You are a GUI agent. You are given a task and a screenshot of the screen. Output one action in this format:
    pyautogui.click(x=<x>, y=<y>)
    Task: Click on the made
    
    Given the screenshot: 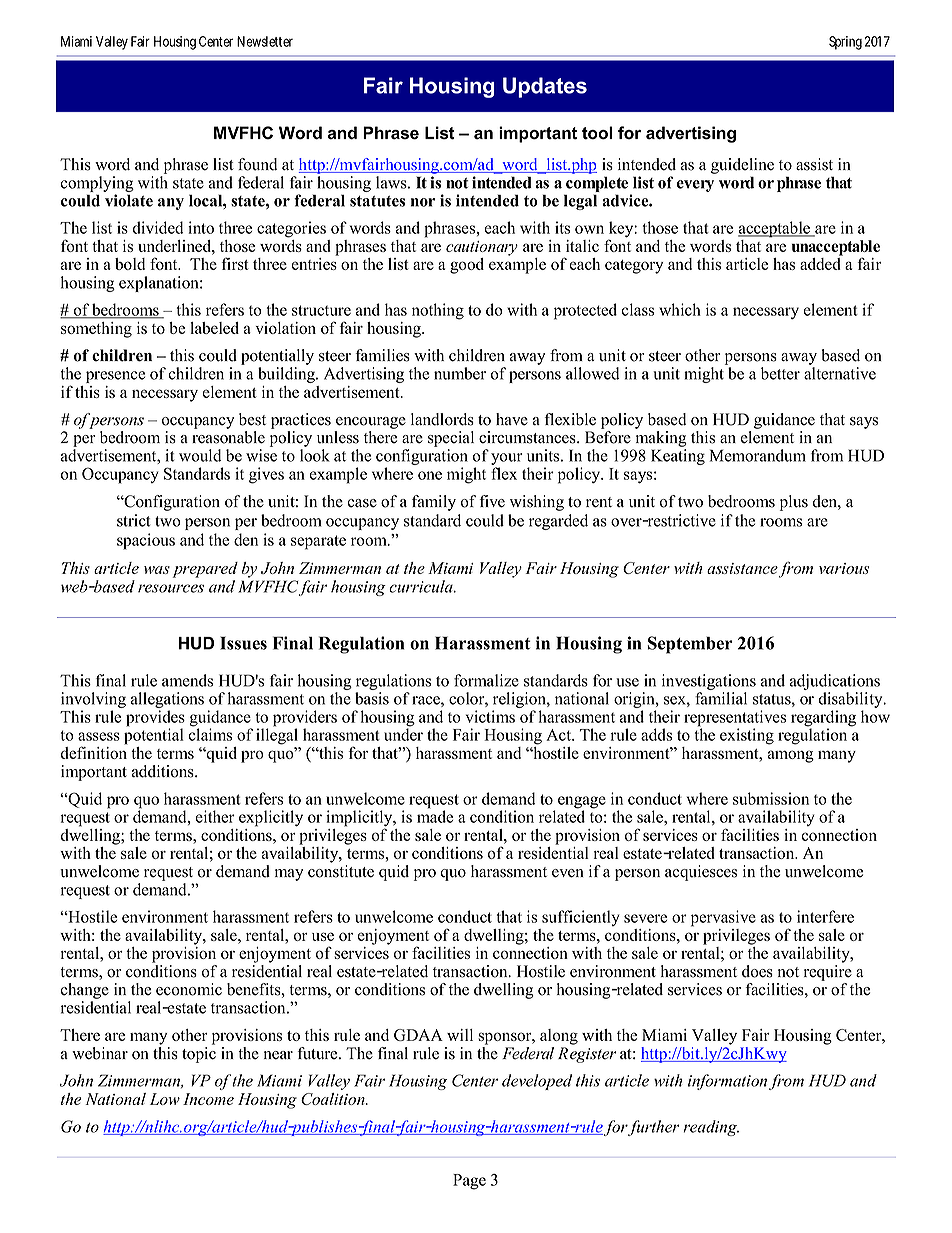 What is the action you would take?
    pyautogui.click(x=435, y=815)
